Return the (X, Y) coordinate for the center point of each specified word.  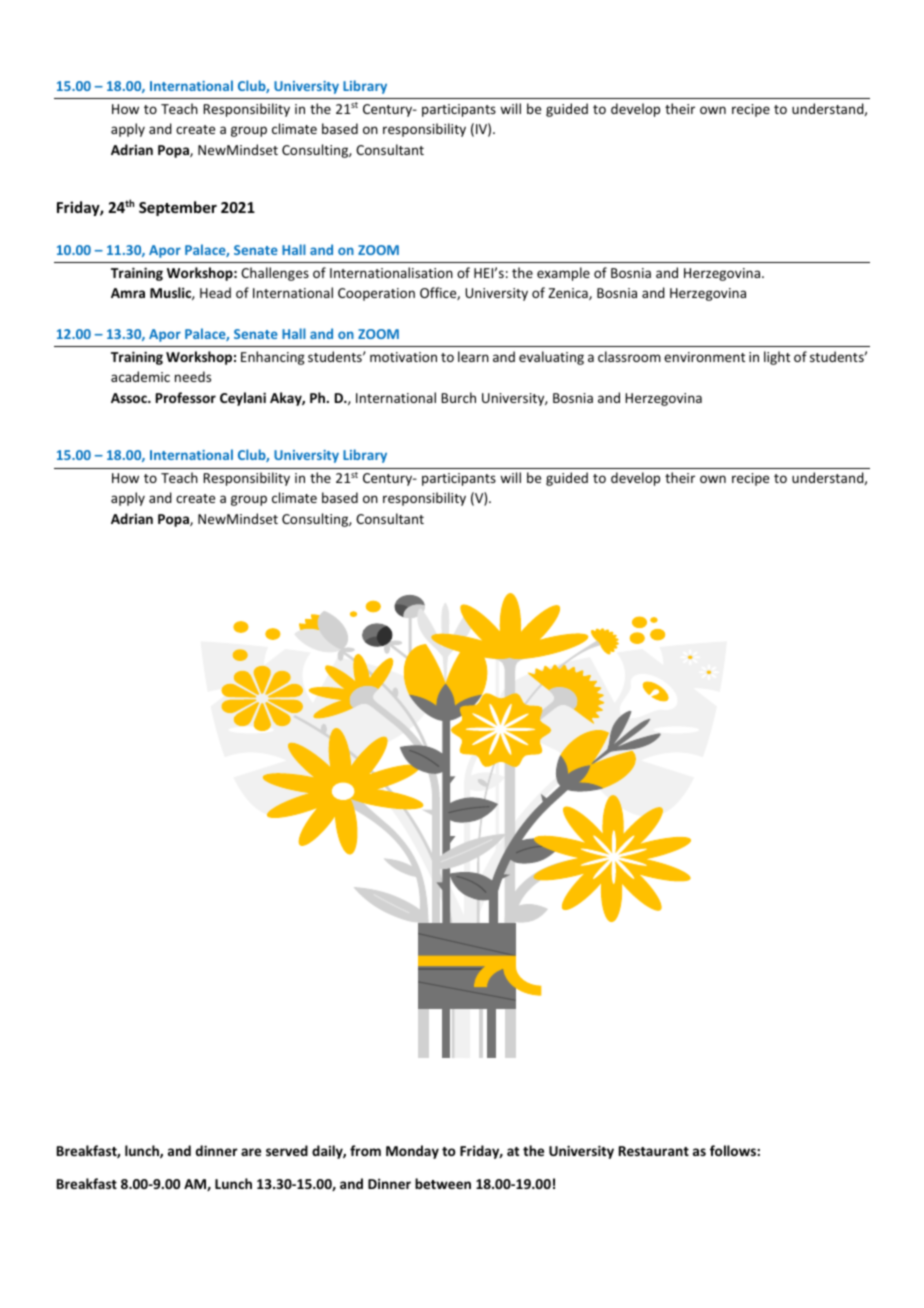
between (443, 1183)
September (178, 208)
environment (704, 357)
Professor (186, 397)
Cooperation (376, 294)
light (777, 358)
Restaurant (654, 1151)
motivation (403, 357)
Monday (412, 1152)
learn (473, 356)
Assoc (130, 398)
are (251, 1152)
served (287, 1150)
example (563, 274)
